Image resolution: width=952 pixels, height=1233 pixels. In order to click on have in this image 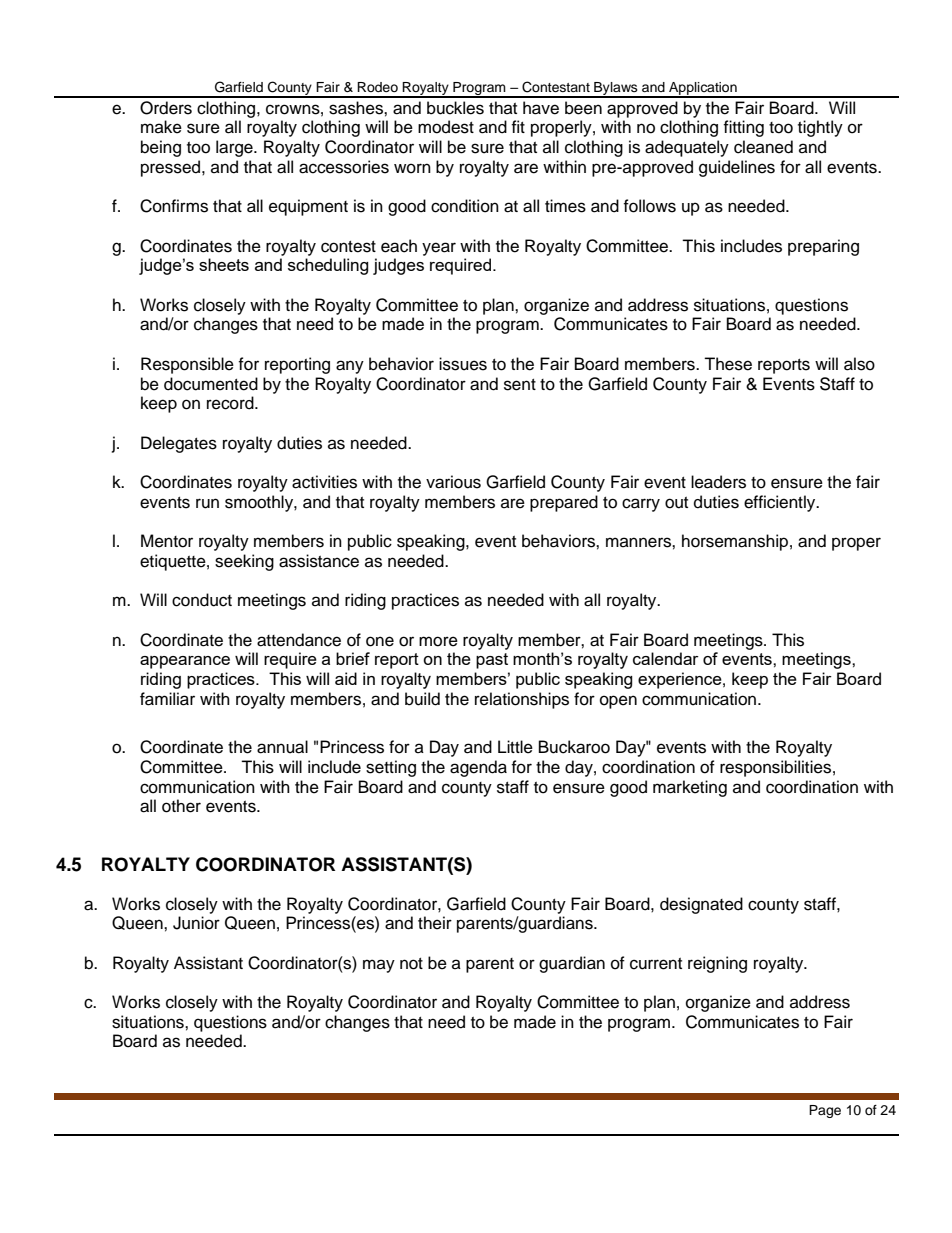, I will do `click(541, 108)`.
